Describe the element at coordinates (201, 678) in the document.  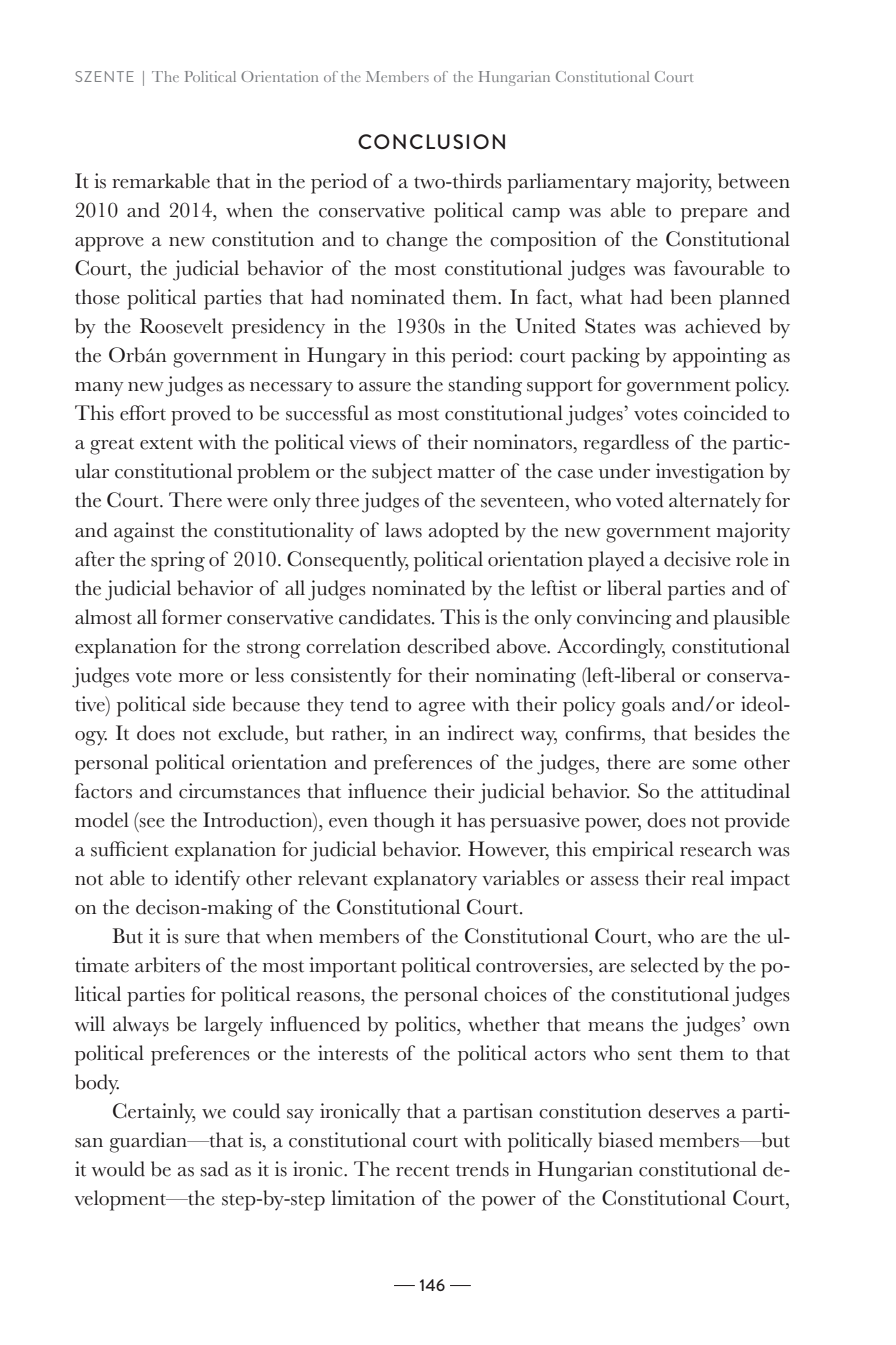
I see `more` at that location.
